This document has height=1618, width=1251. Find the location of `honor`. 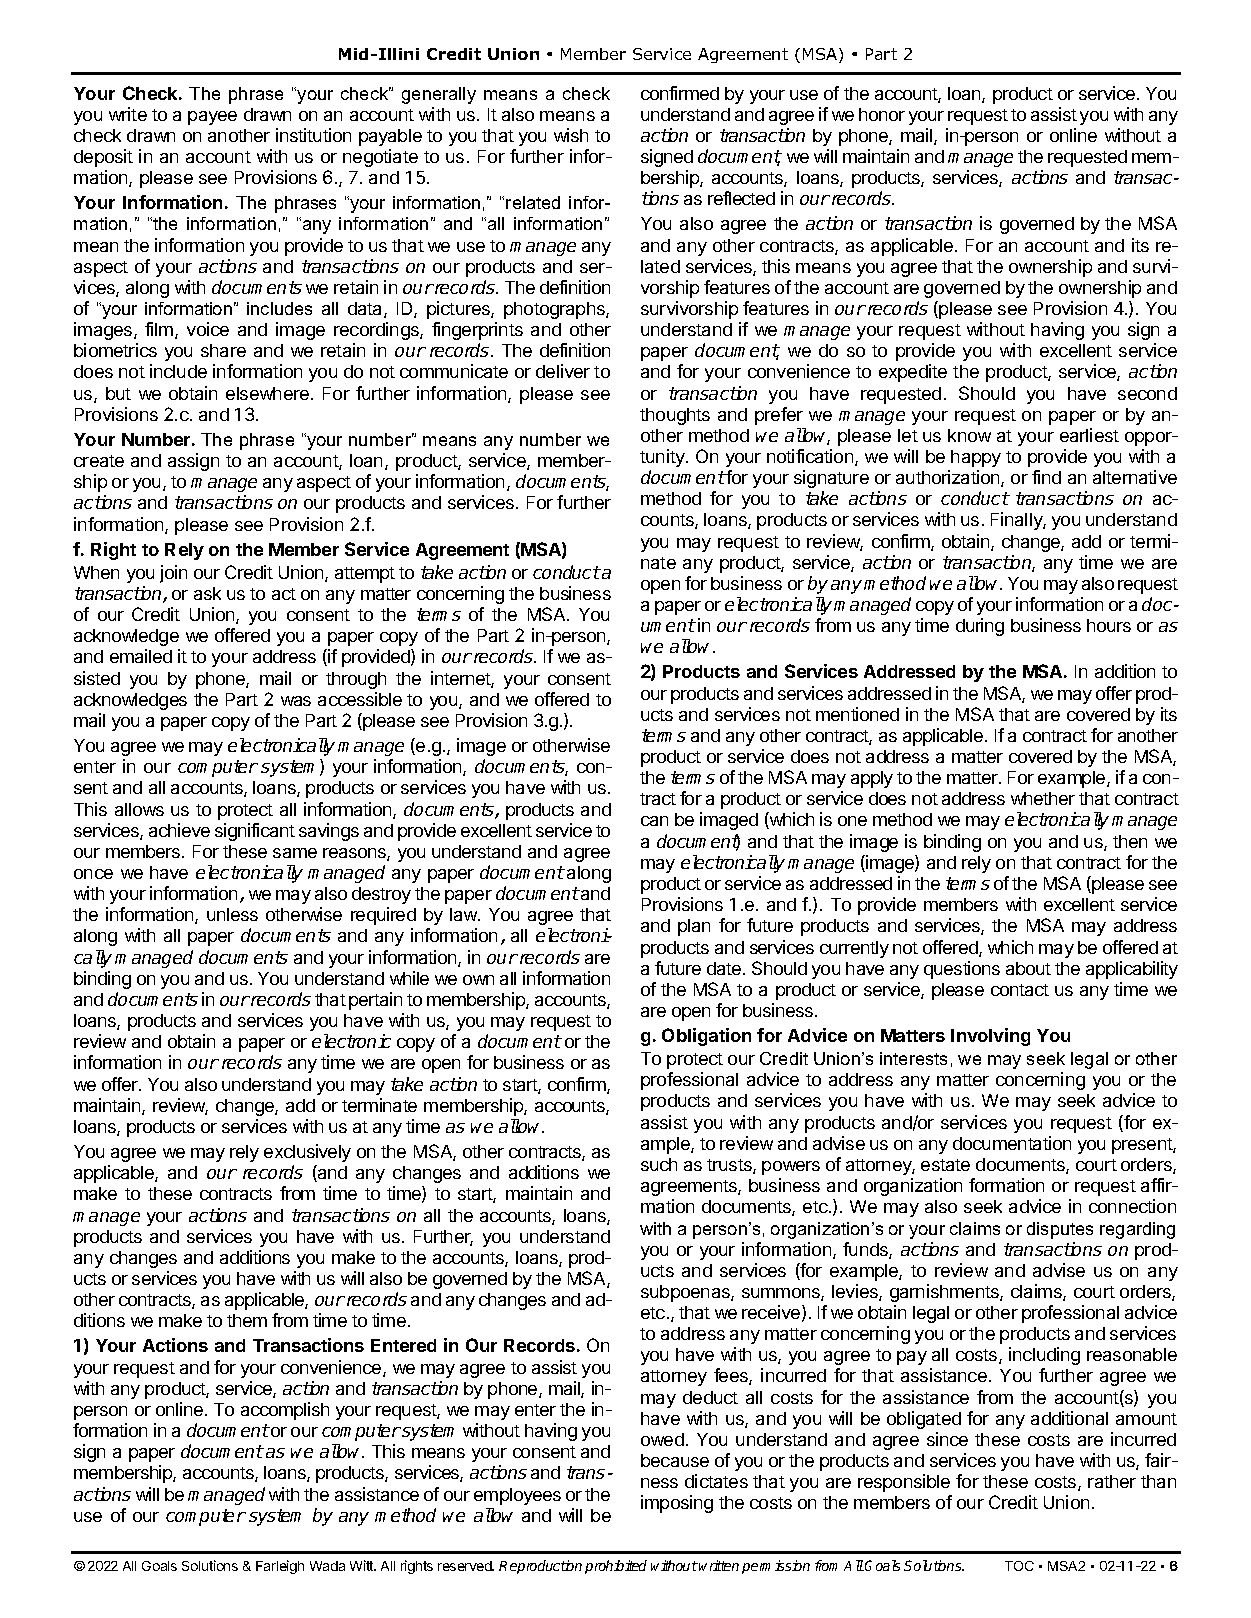

honor is located at coordinates (882, 114).
